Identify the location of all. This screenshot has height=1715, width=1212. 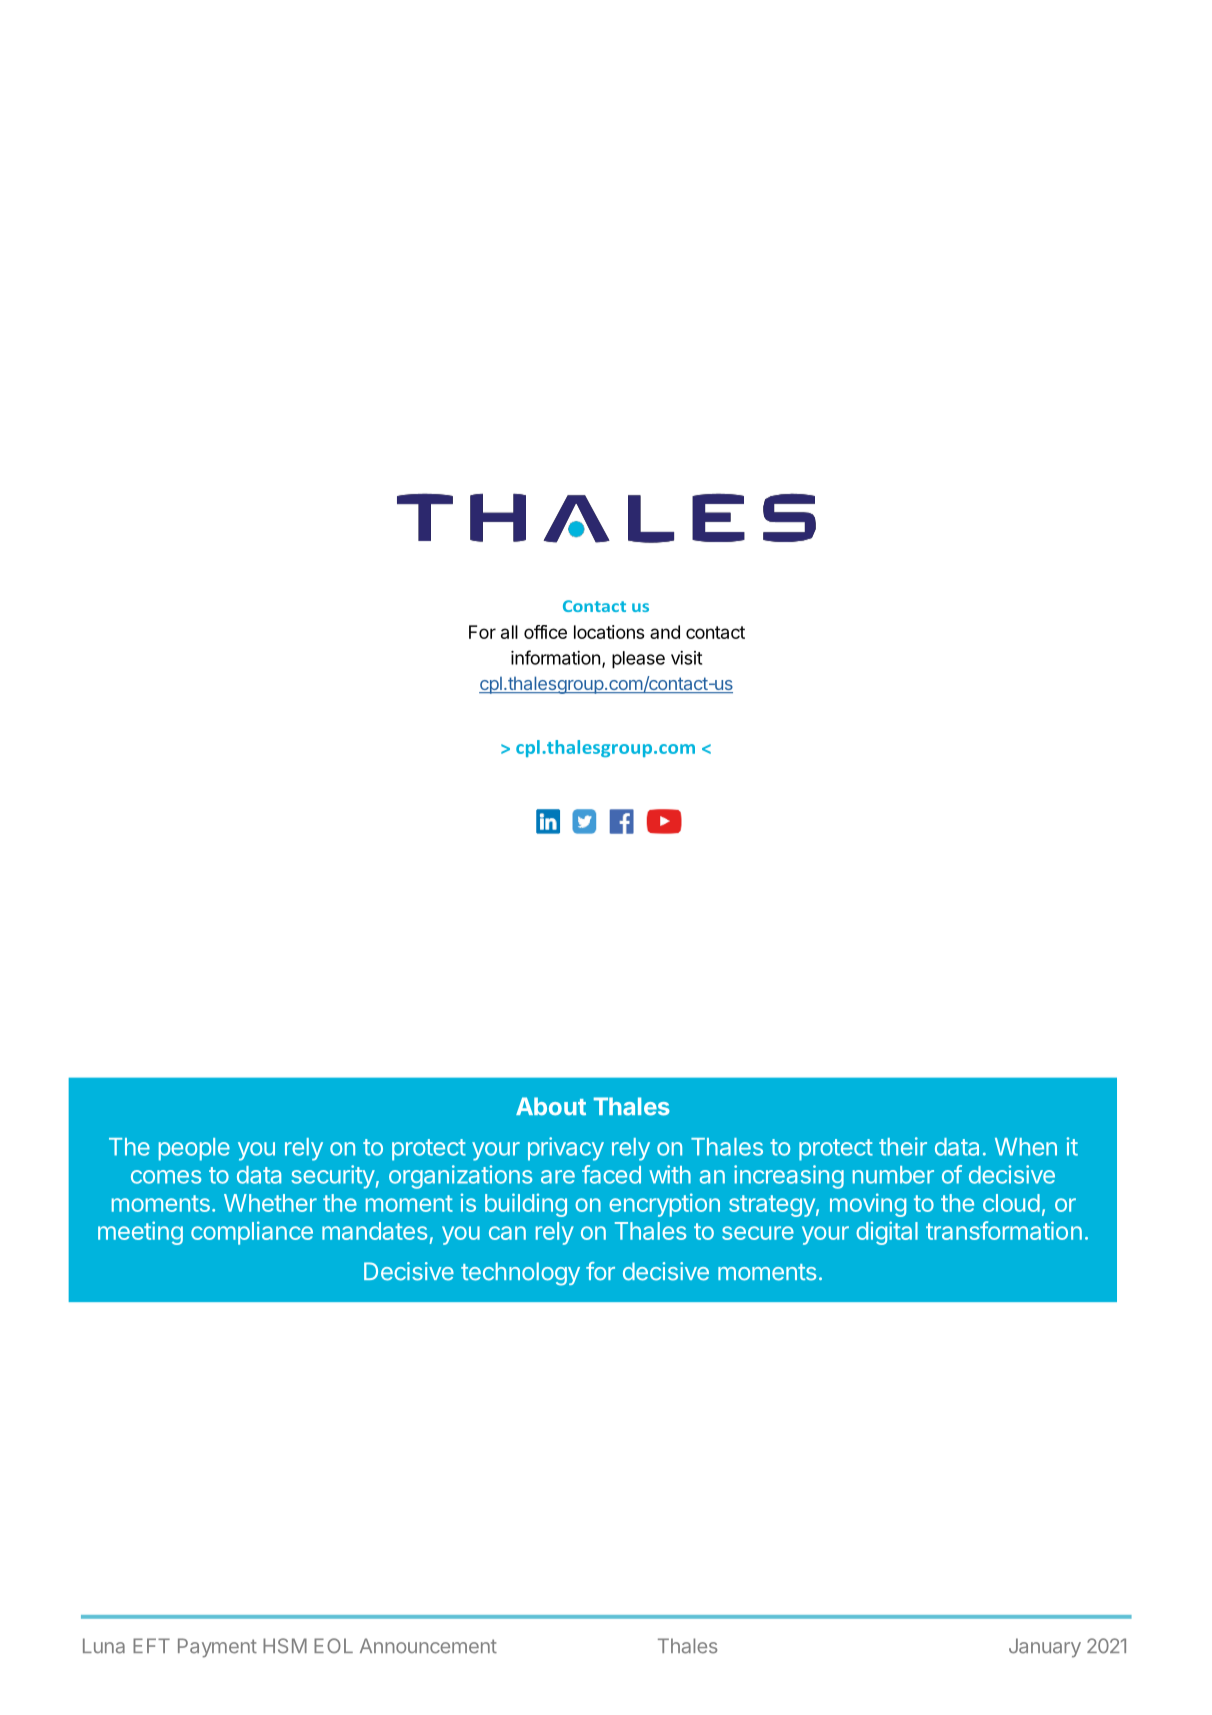
(509, 632).
